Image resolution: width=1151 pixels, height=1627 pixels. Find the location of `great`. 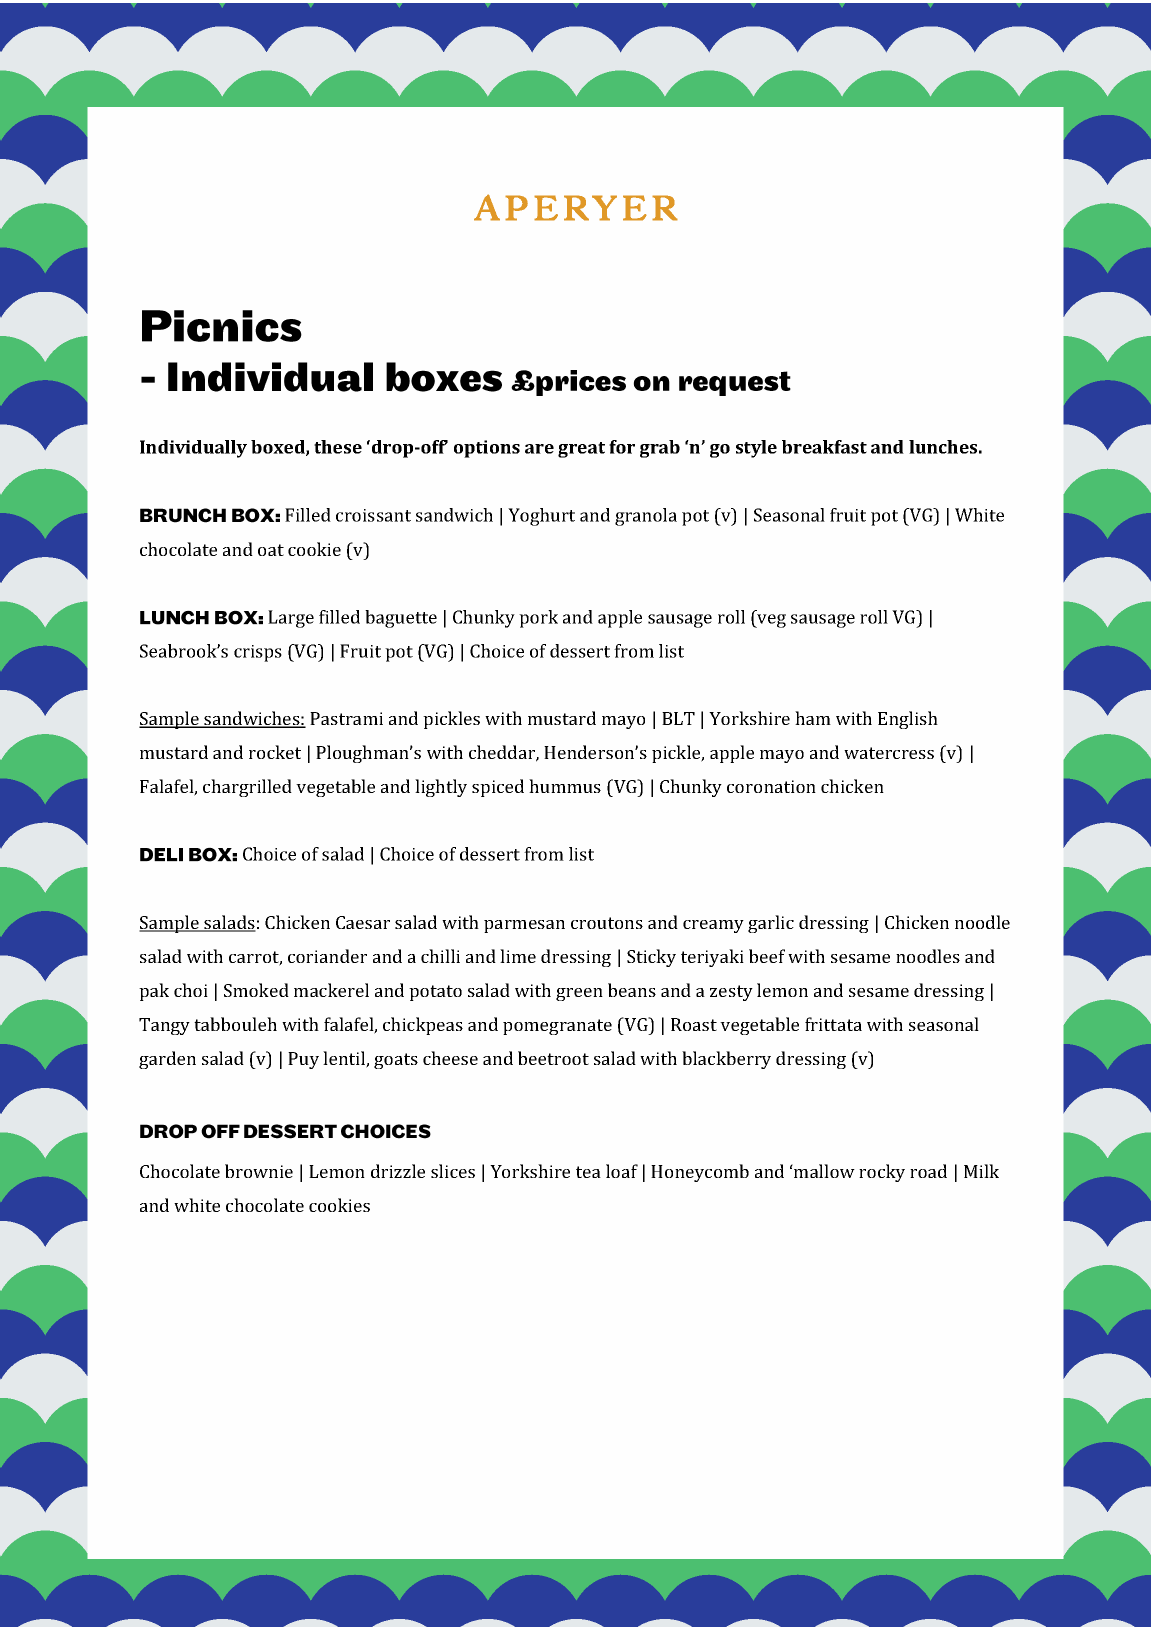

great is located at coordinates (581, 450).
